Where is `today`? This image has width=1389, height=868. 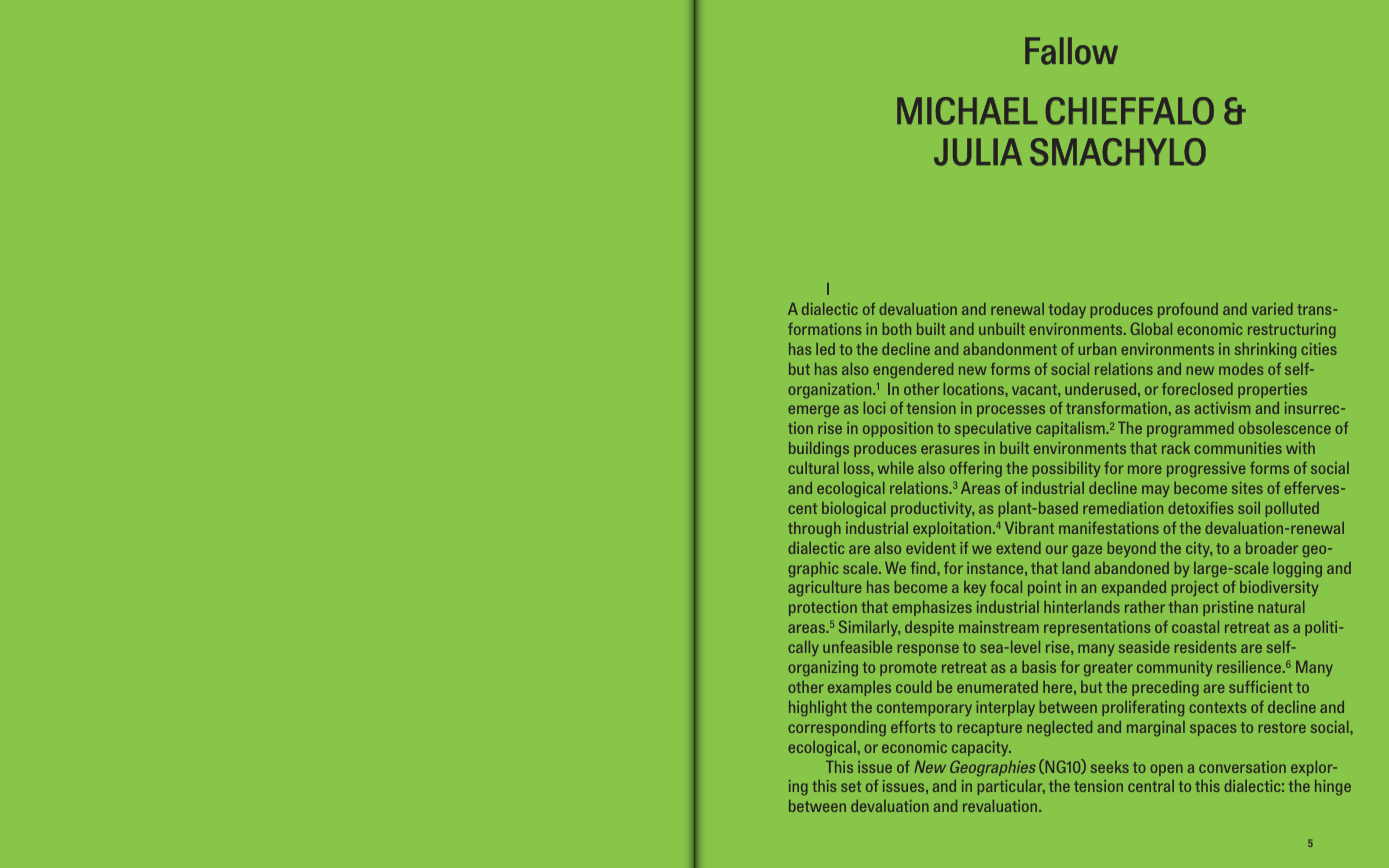
today is located at coordinates (1067, 310).
